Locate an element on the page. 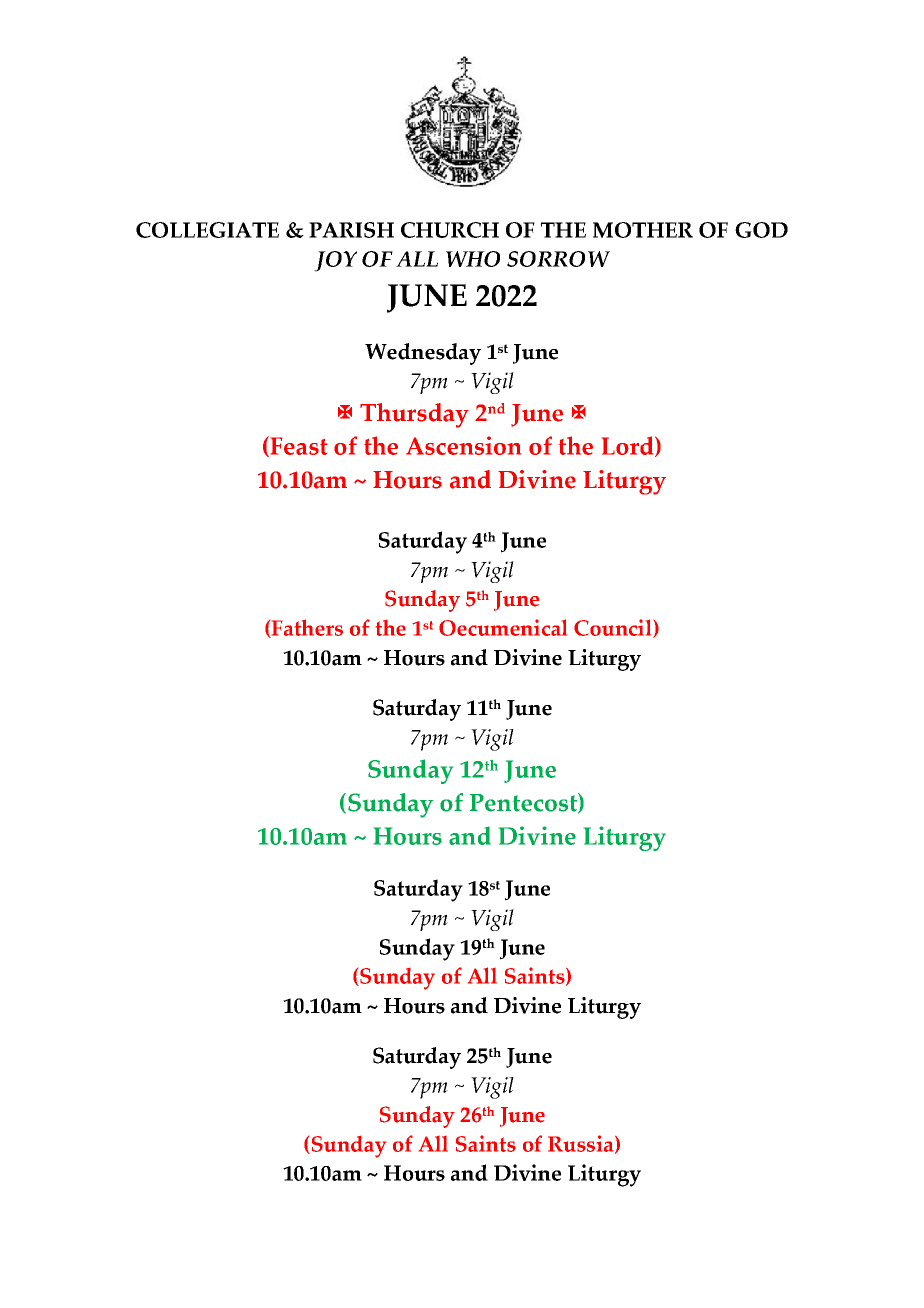  Russia is located at coordinates (582, 1144).
